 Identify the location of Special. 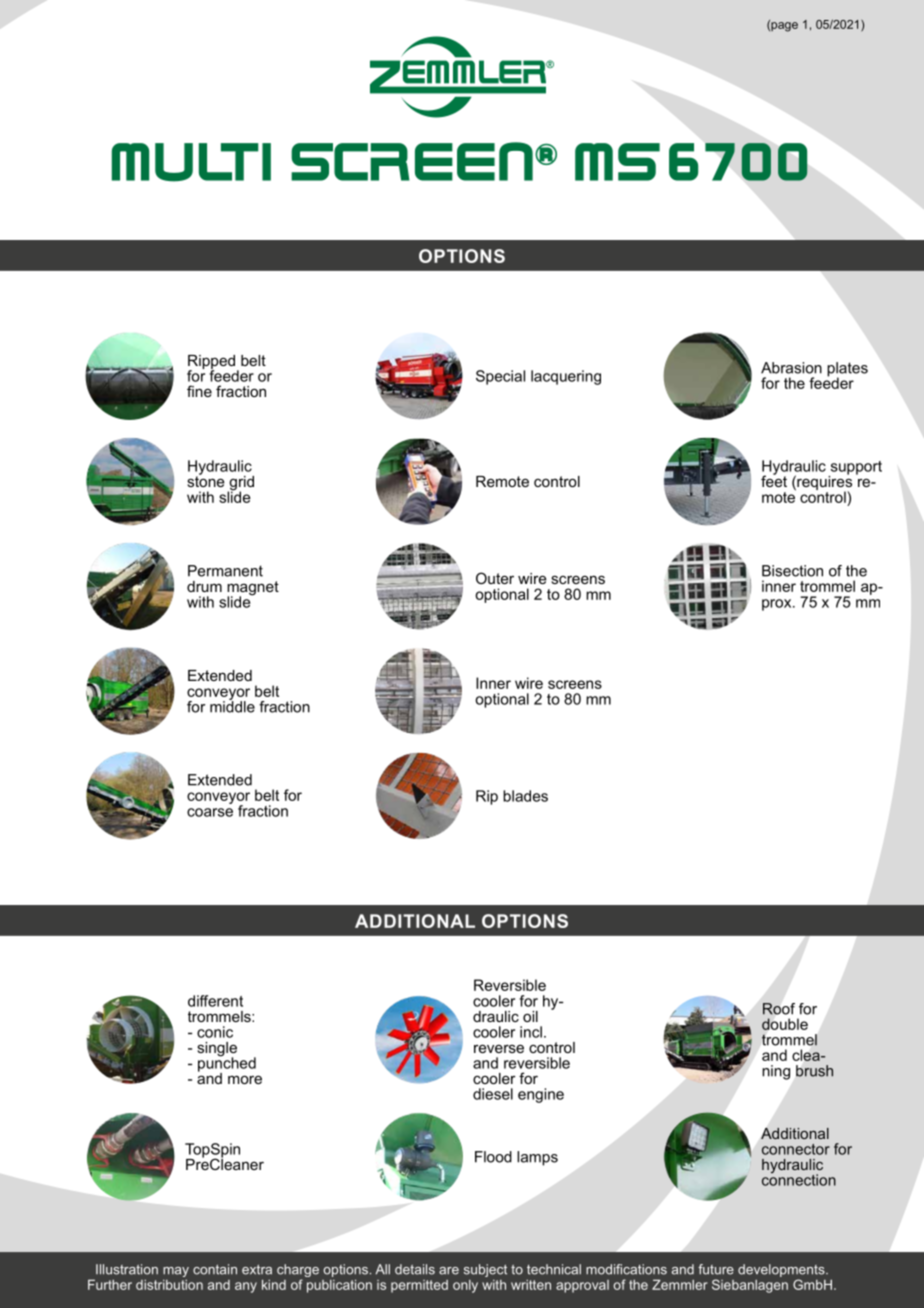
(500, 377).
